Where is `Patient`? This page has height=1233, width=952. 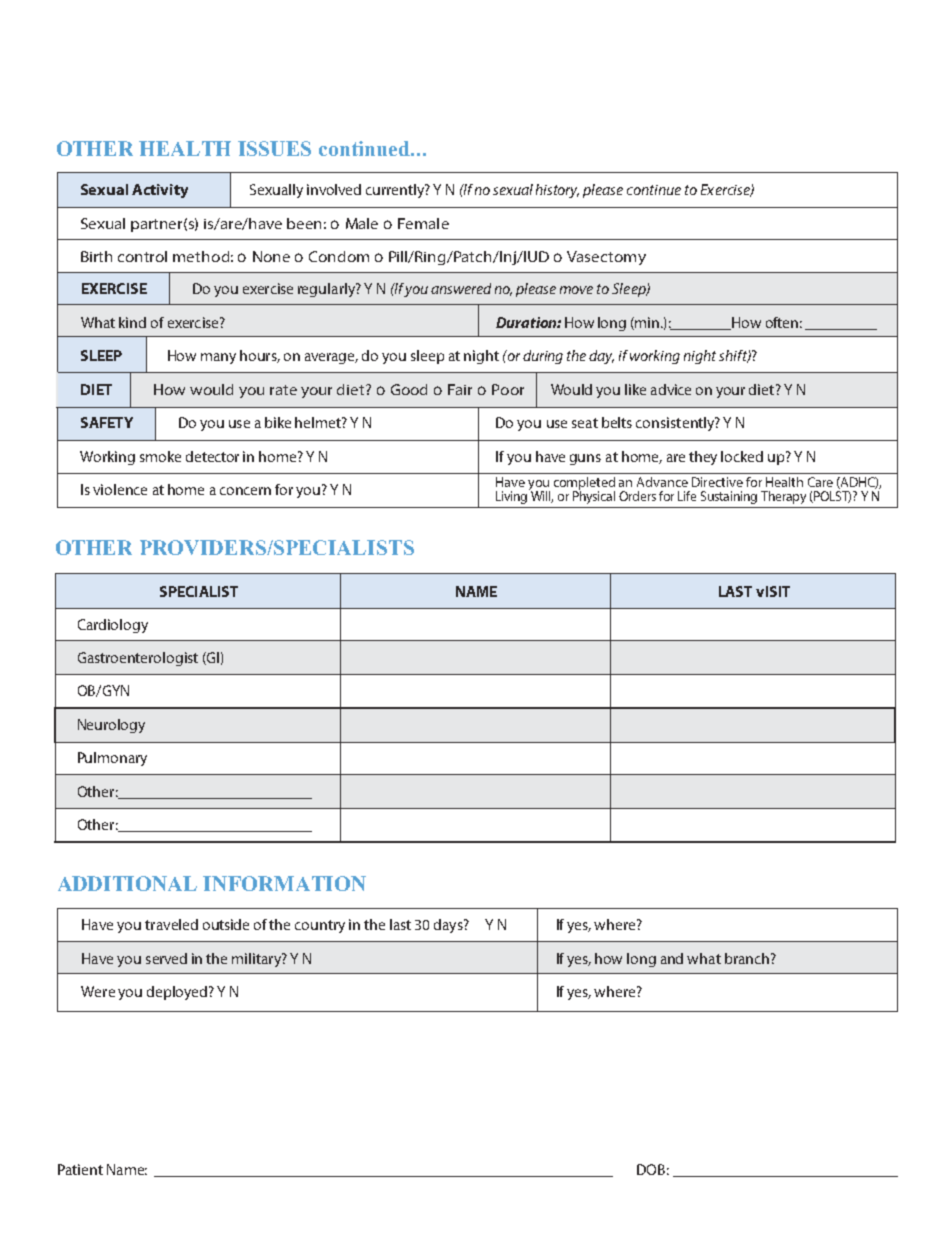 Patient is located at coordinates (80, 1169).
